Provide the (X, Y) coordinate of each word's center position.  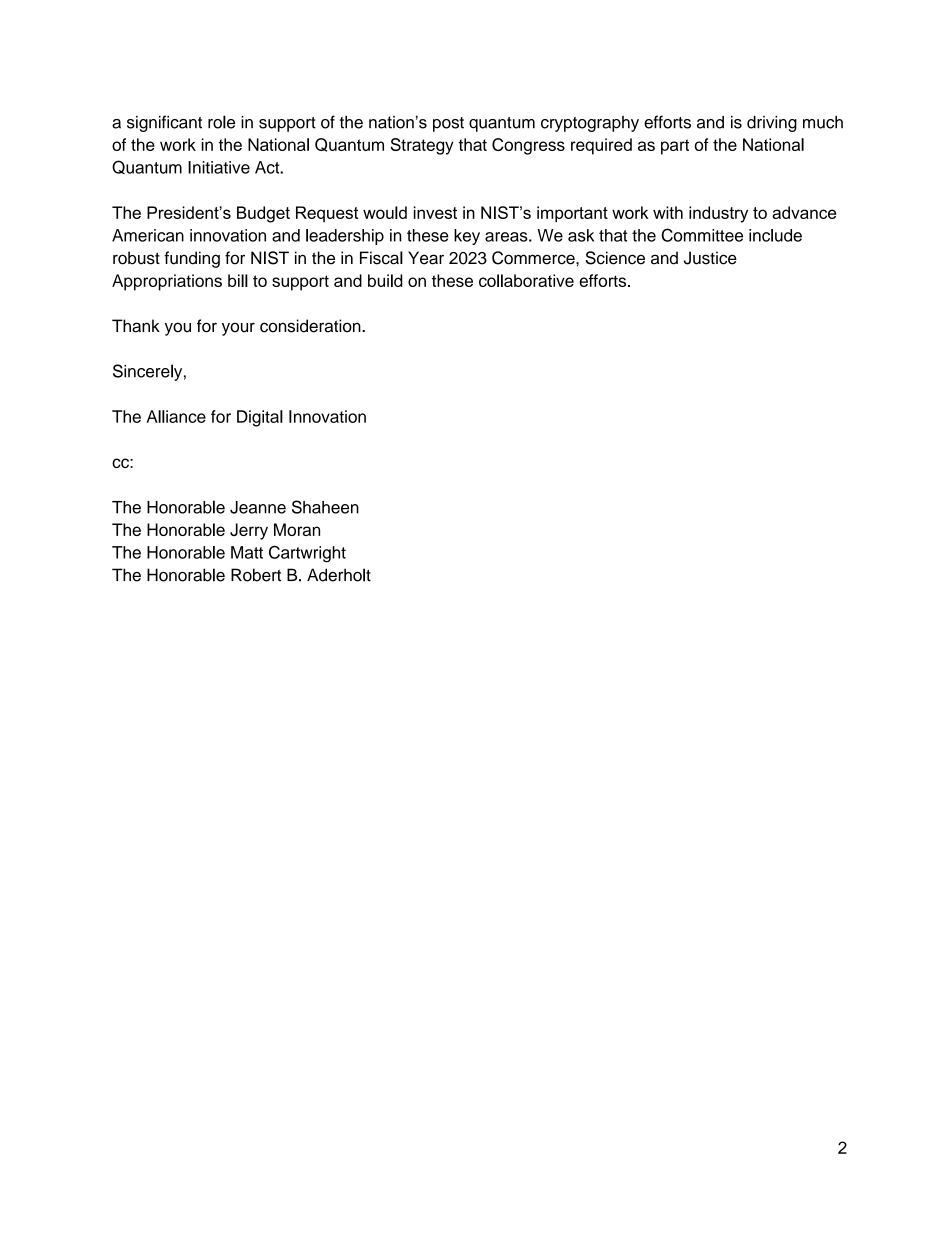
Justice (710, 258)
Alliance (176, 416)
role (221, 122)
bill (238, 280)
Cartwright (307, 554)
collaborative (526, 280)
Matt (247, 552)
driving (772, 124)
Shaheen (325, 507)
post (448, 124)
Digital (260, 418)
